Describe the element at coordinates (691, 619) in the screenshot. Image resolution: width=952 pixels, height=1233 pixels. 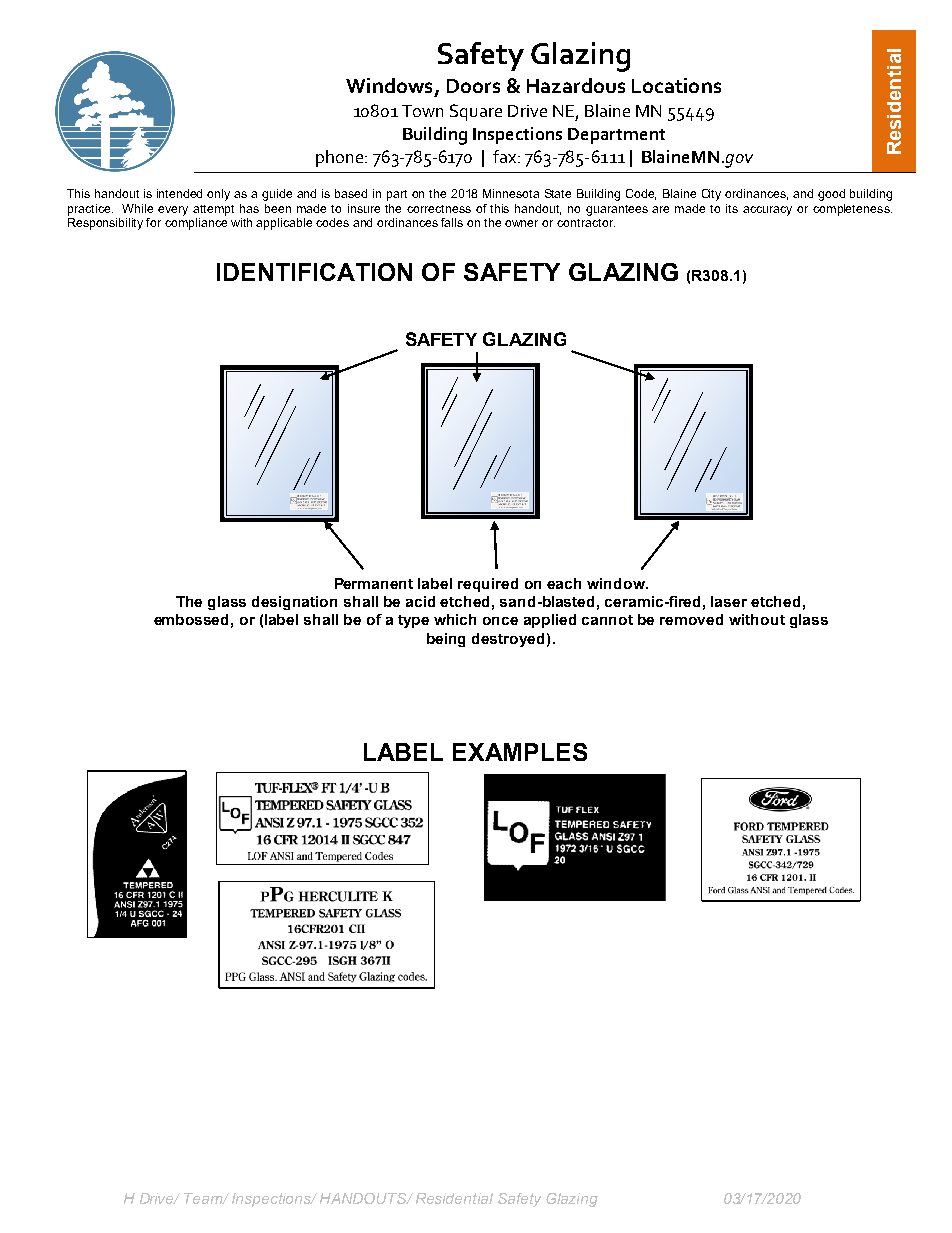
I see `removed` at that location.
